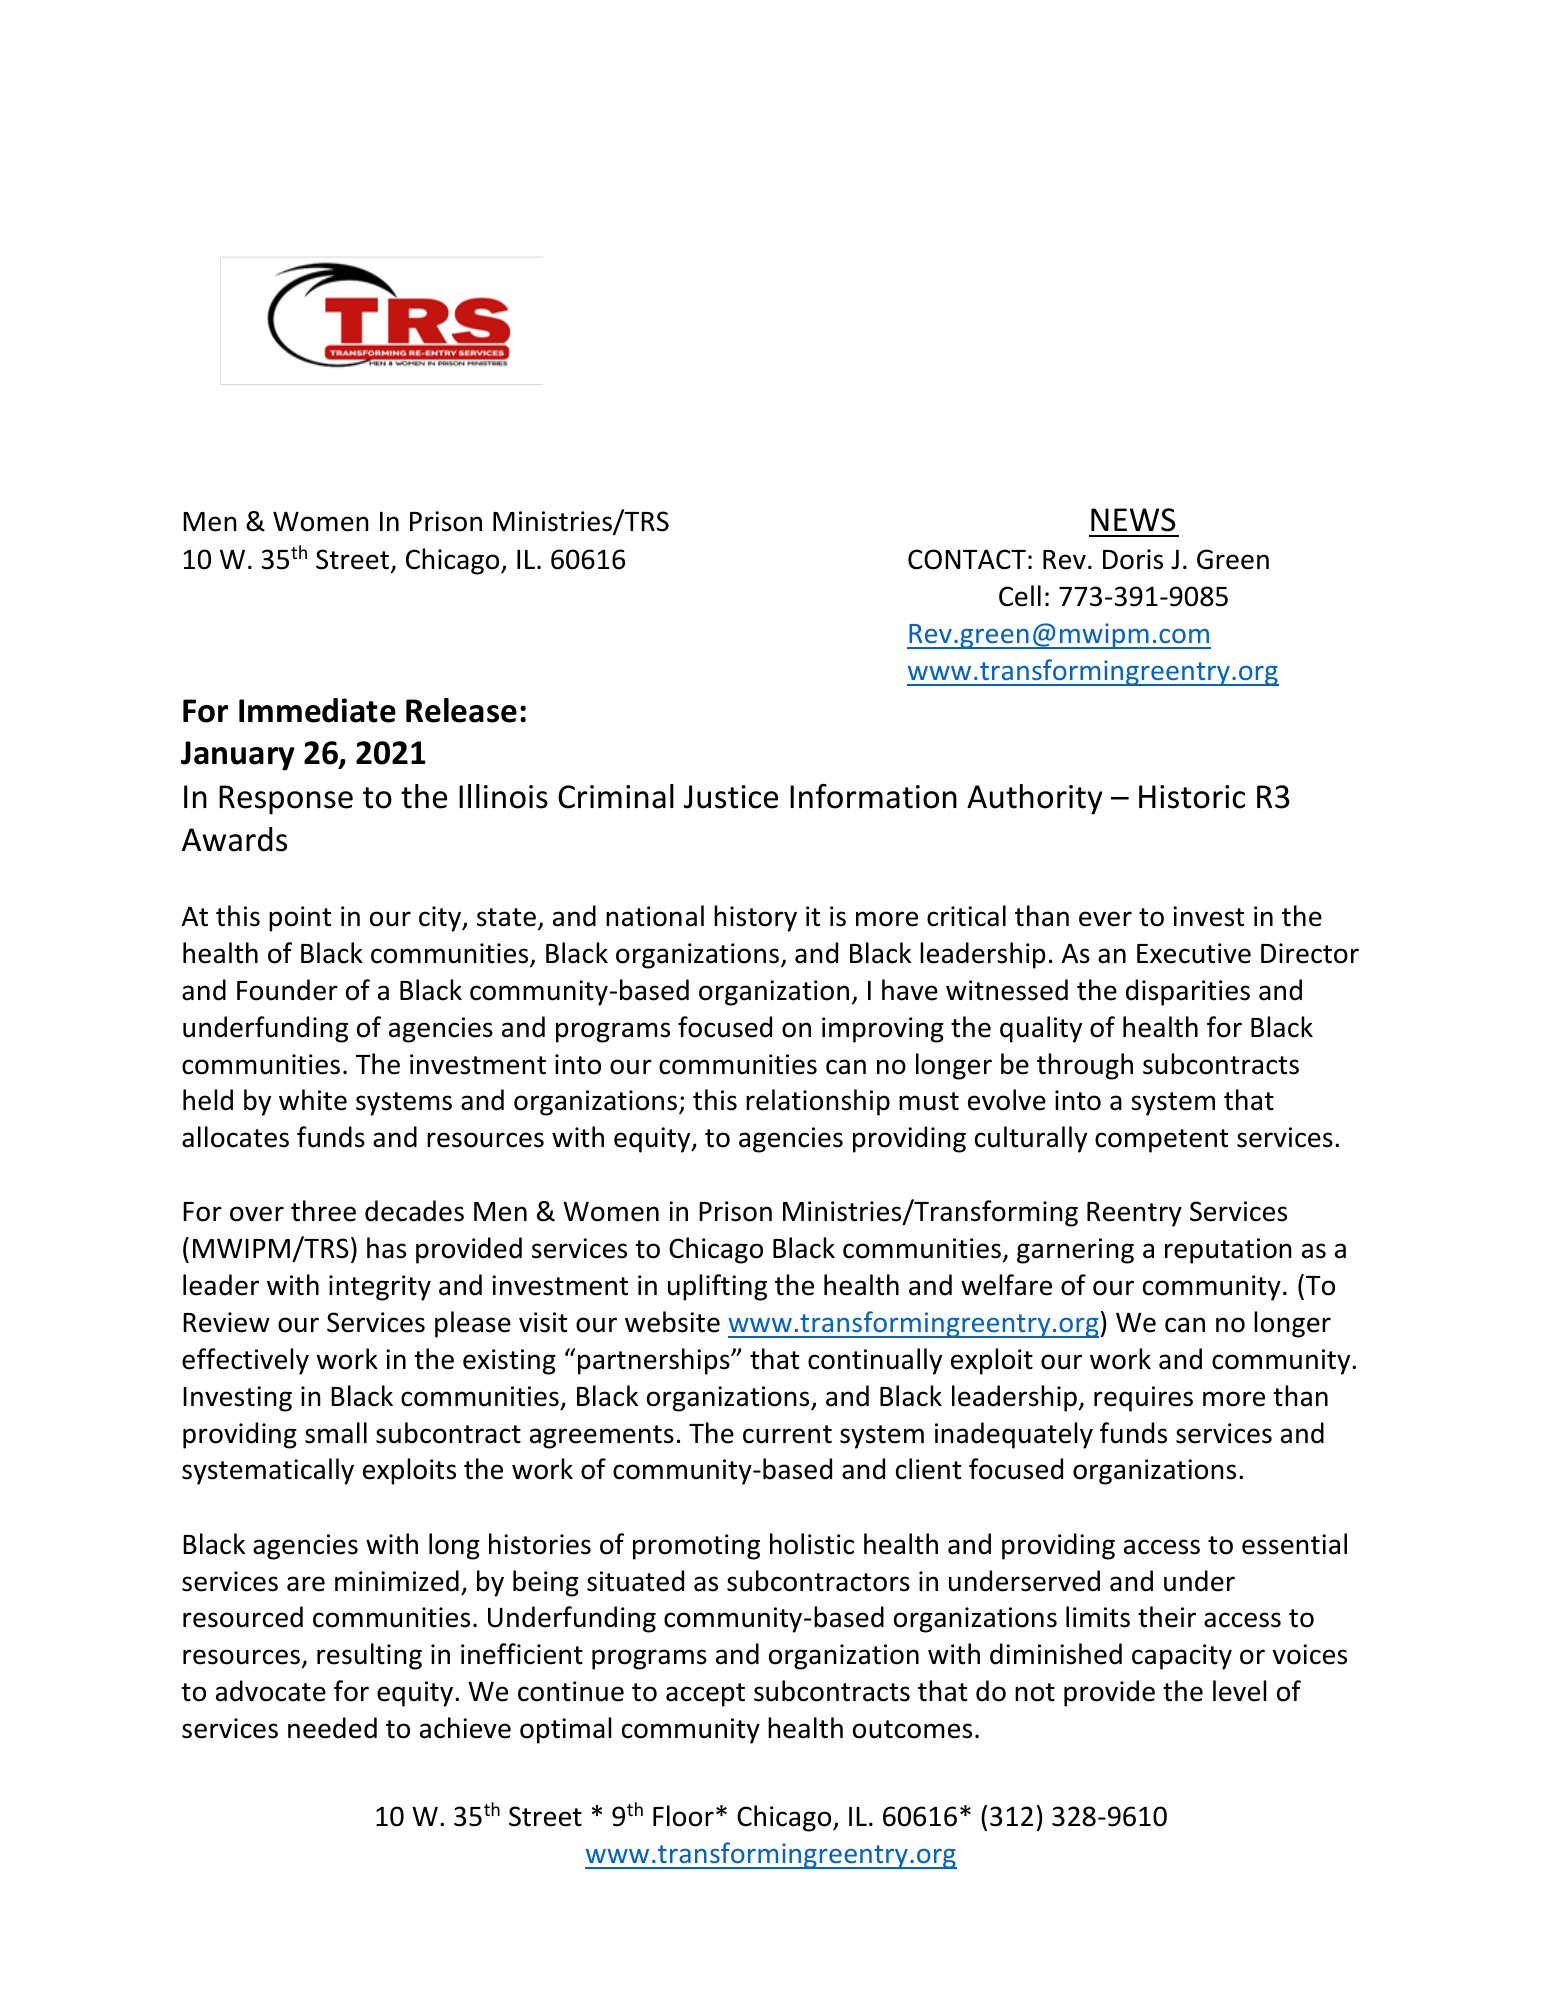  I want to click on CONTACT, so click(967, 559).
